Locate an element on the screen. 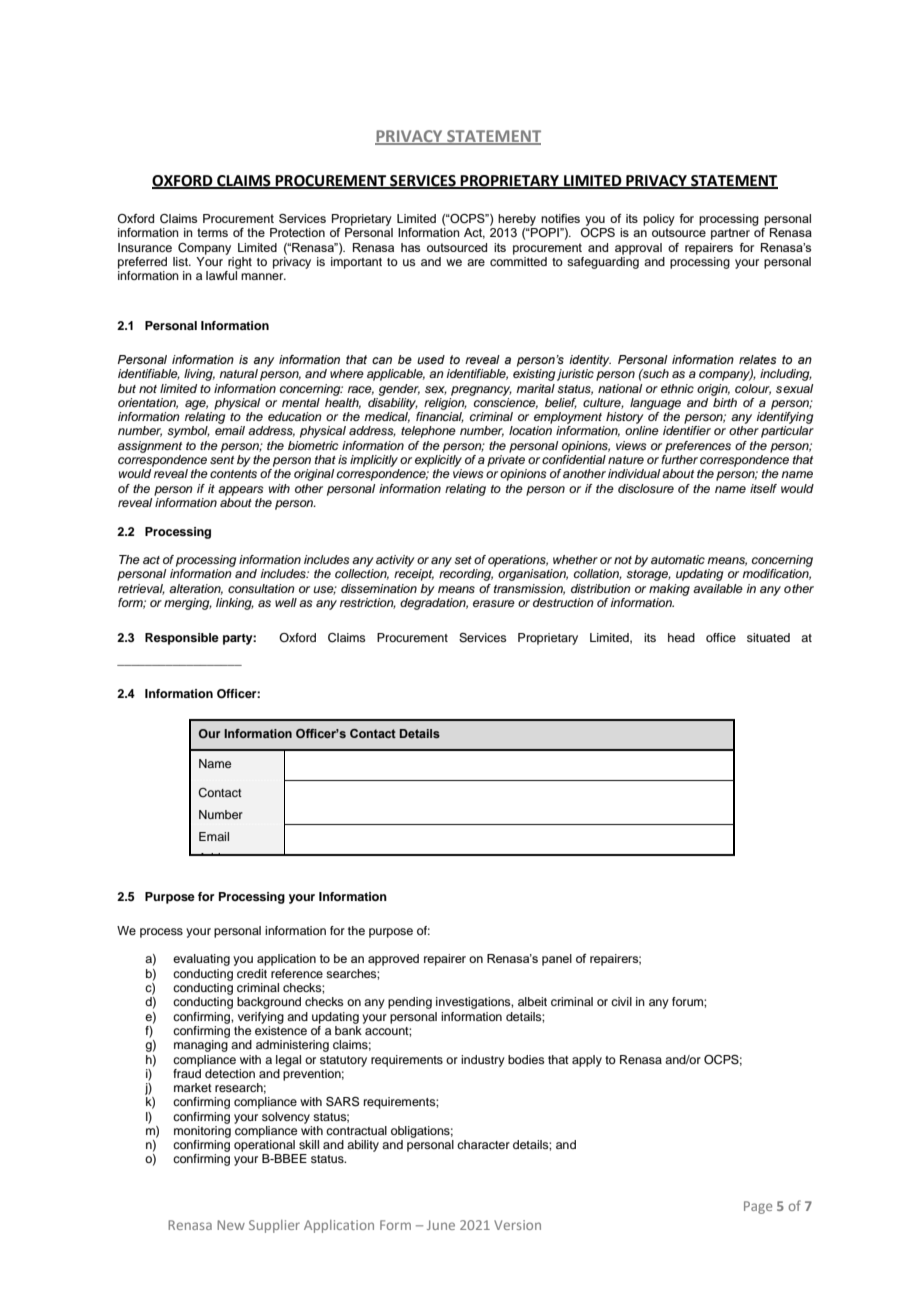 The image size is (924, 1308). evaluating is located at coordinates (201, 960).
